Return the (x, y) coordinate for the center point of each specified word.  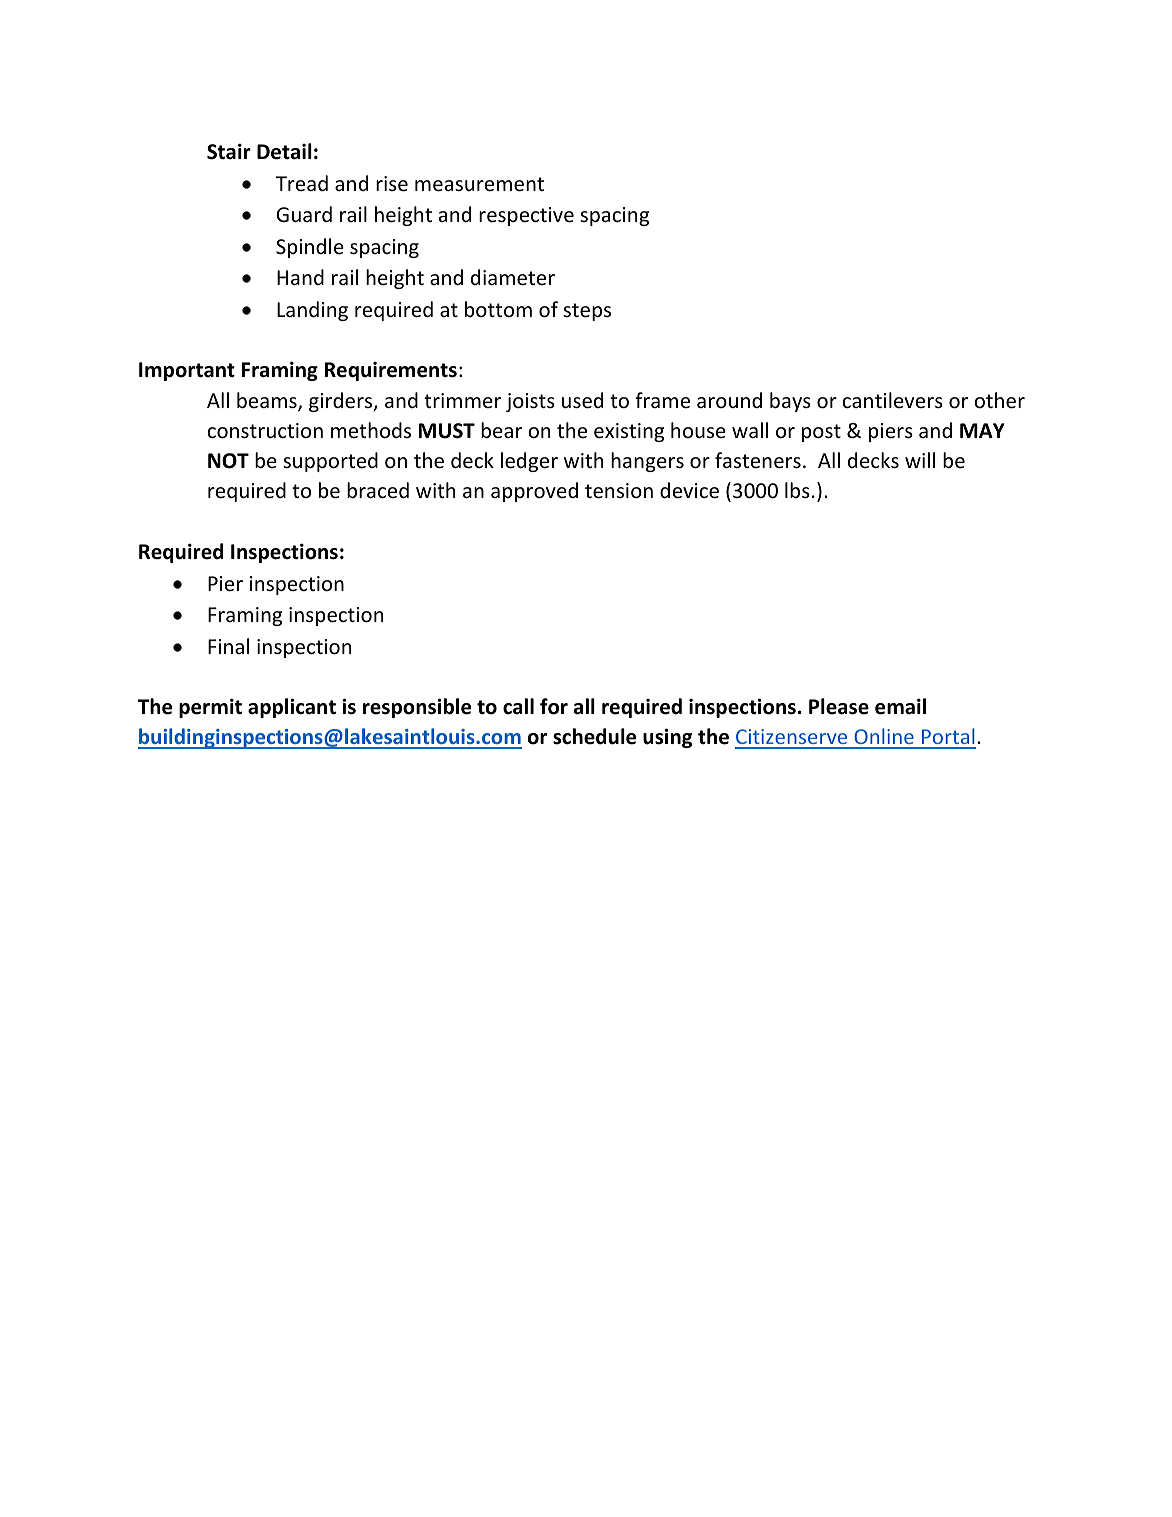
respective (526, 216)
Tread (302, 183)
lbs (797, 490)
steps (587, 312)
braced (378, 490)
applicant (292, 708)
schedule (594, 736)
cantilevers (892, 400)
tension (619, 491)
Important (187, 371)
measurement (479, 184)
